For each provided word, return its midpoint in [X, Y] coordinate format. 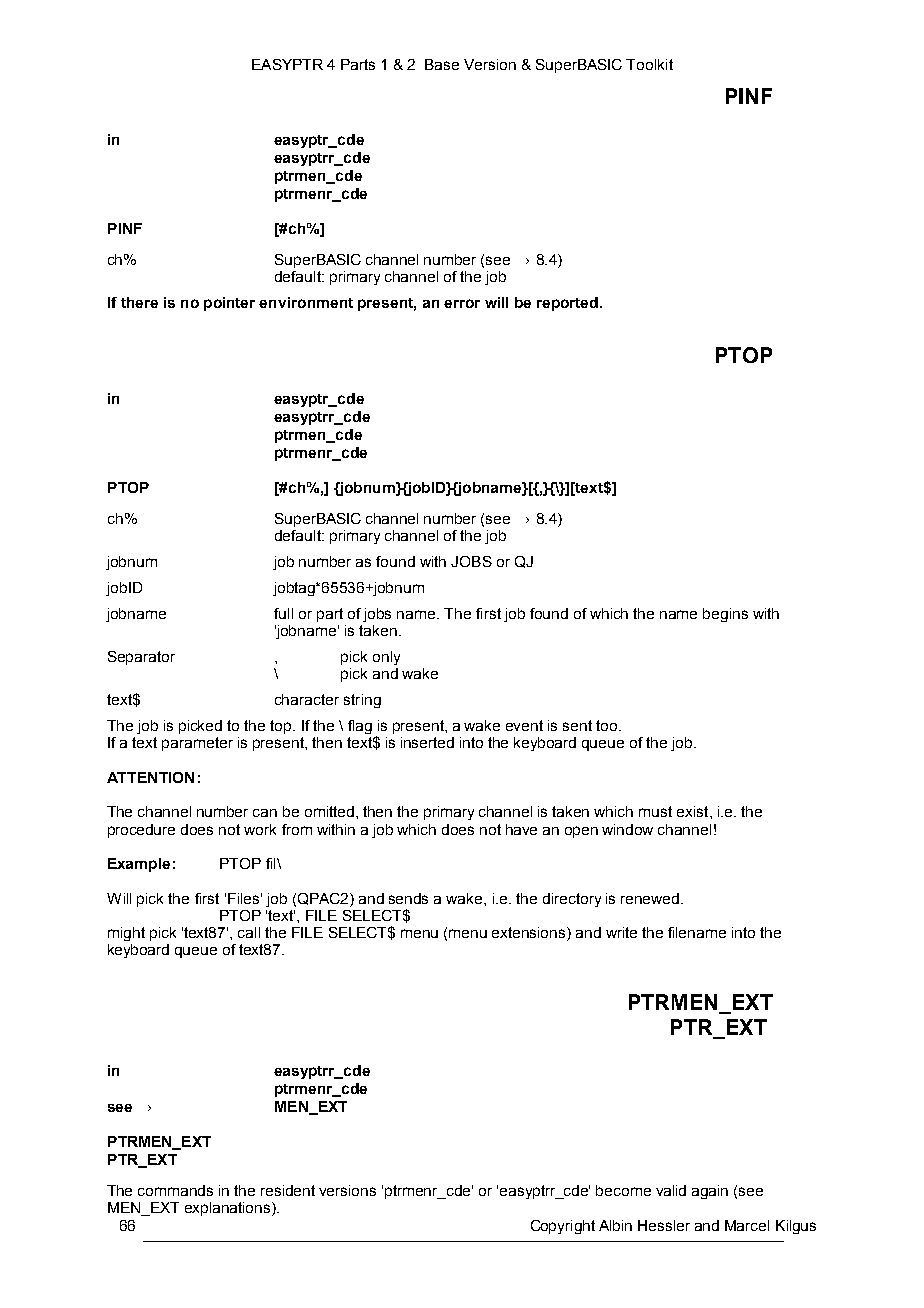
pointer [229, 304]
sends [408, 898]
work [260, 829]
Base [442, 64]
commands [175, 1190]
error [462, 303]
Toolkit [649, 64]
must [655, 811]
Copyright [563, 1227]
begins [725, 615]
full [283, 613]
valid [671, 1190]
